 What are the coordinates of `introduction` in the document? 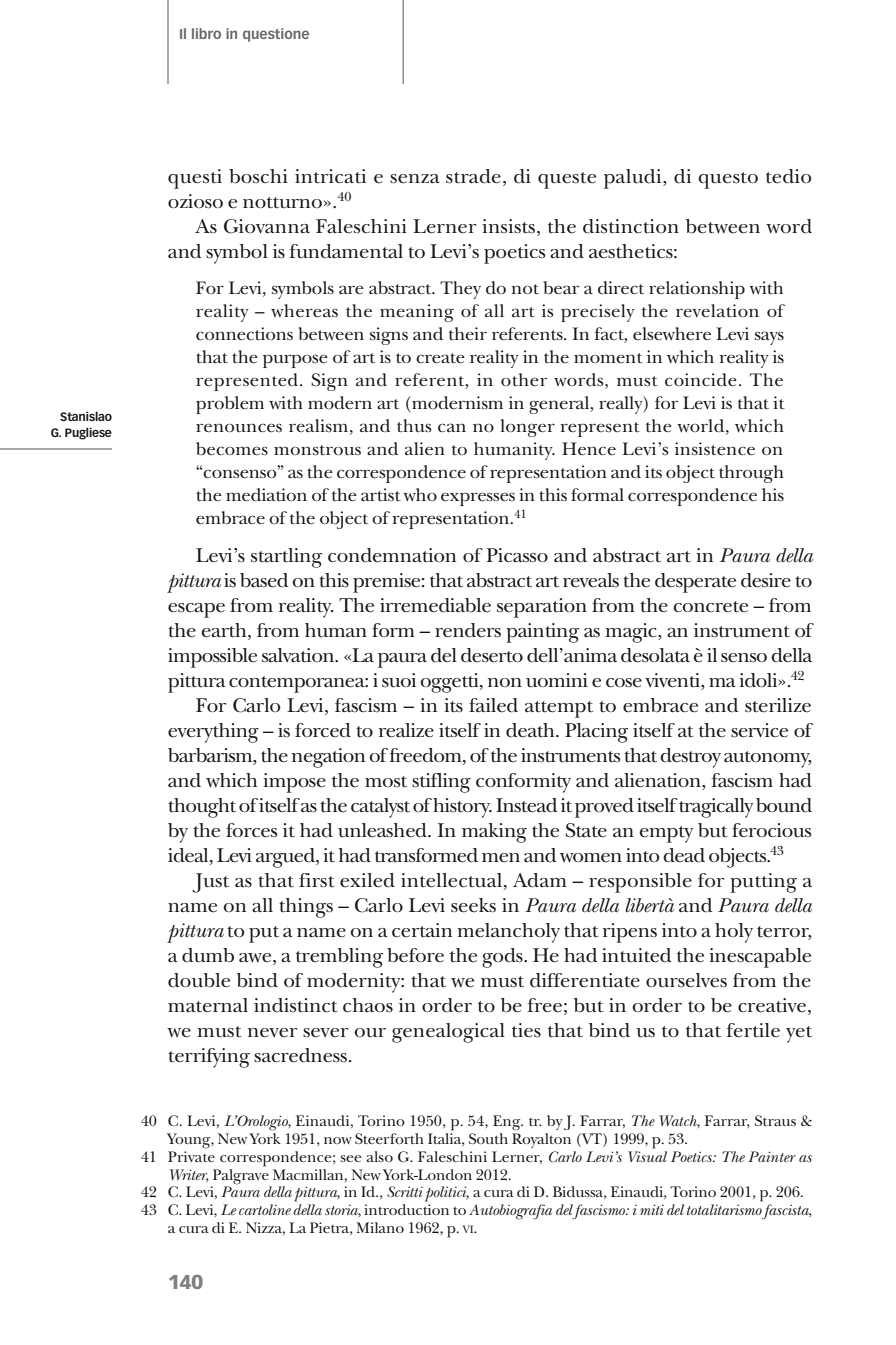 It's located at (406, 1209).
